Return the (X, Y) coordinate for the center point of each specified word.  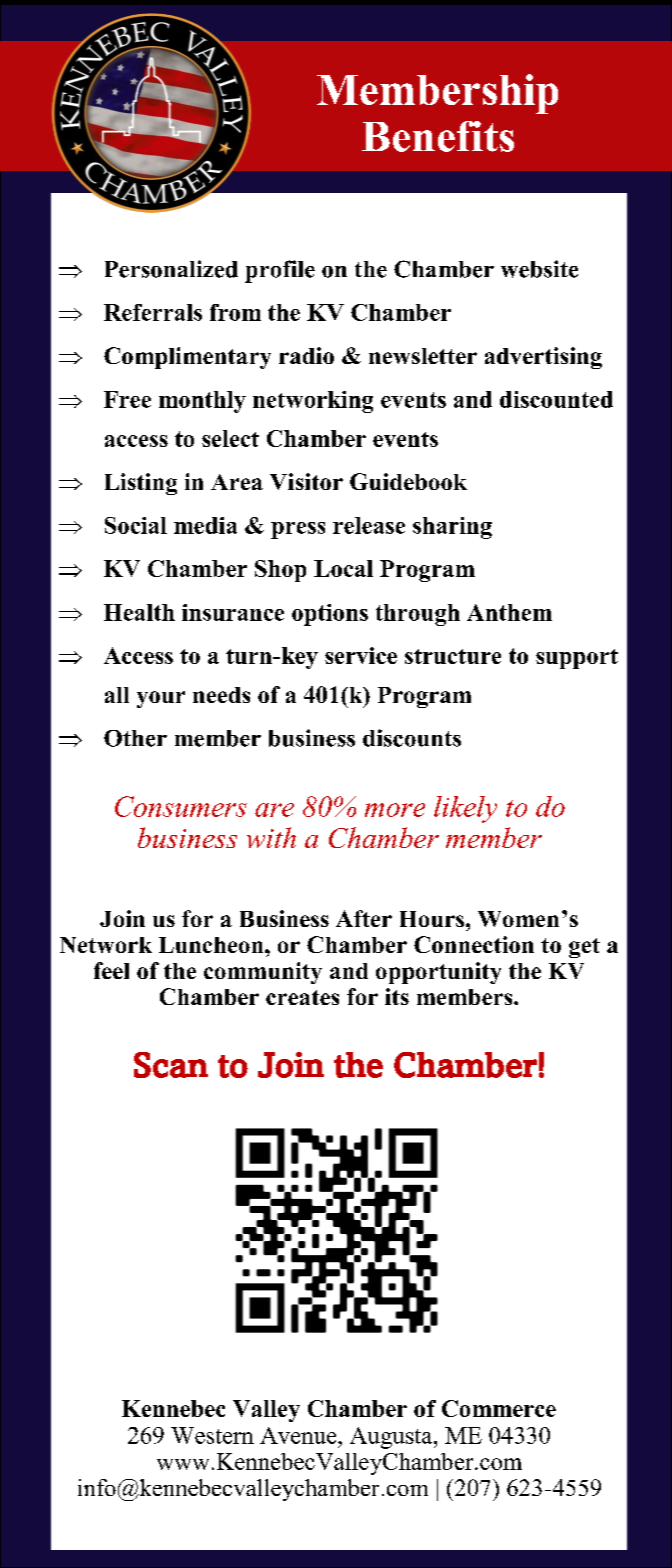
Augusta (392, 1438)
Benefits (438, 136)
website (539, 269)
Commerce (499, 1408)
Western (212, 1435)
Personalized (171, 269)
